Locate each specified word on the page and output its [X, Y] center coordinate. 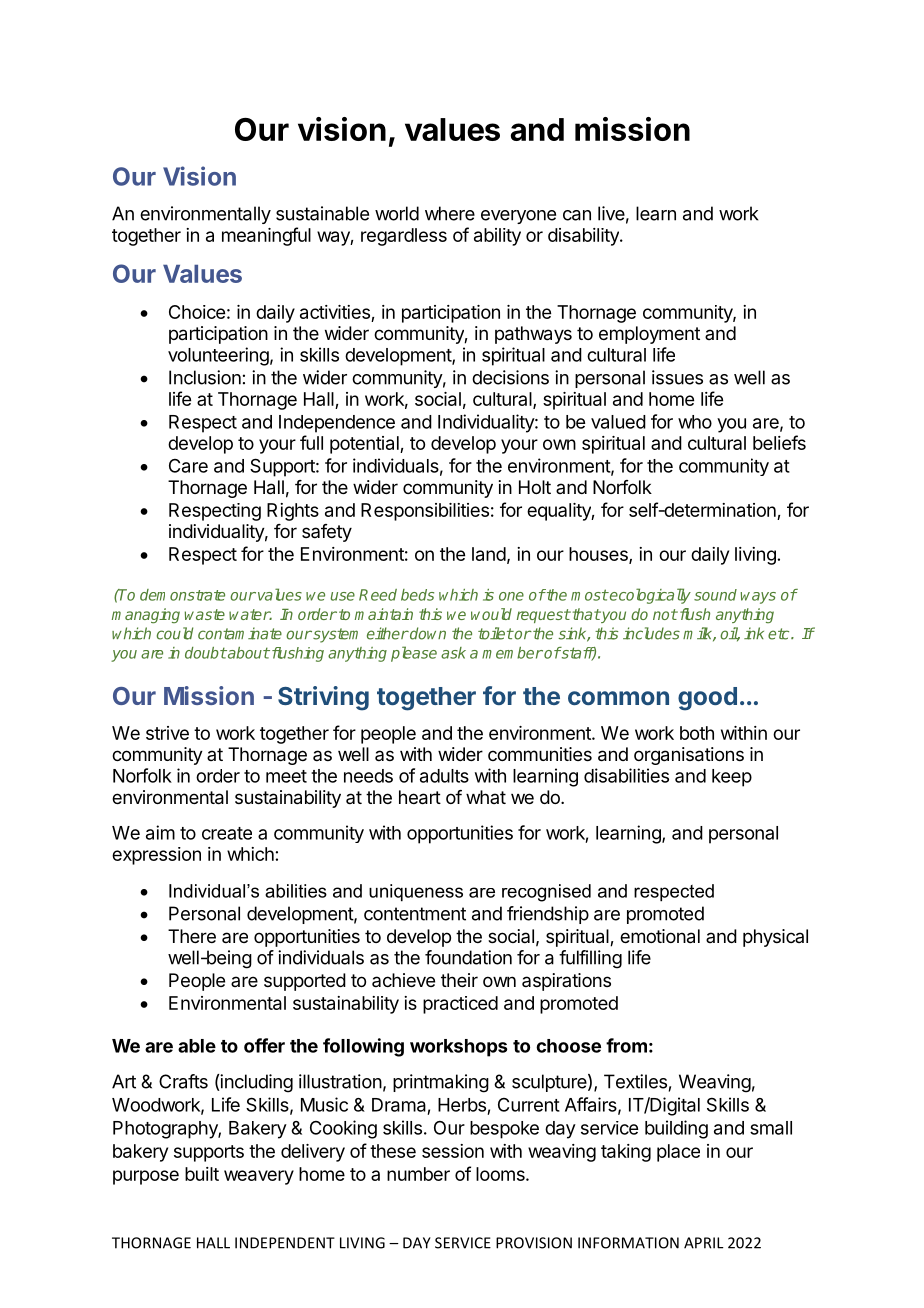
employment [649, 335]
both [697, 733]
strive [167, 733]
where [450, 213]
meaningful [266, 236]
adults [444, 776]
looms [501, 1174]
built [202, 1174]
